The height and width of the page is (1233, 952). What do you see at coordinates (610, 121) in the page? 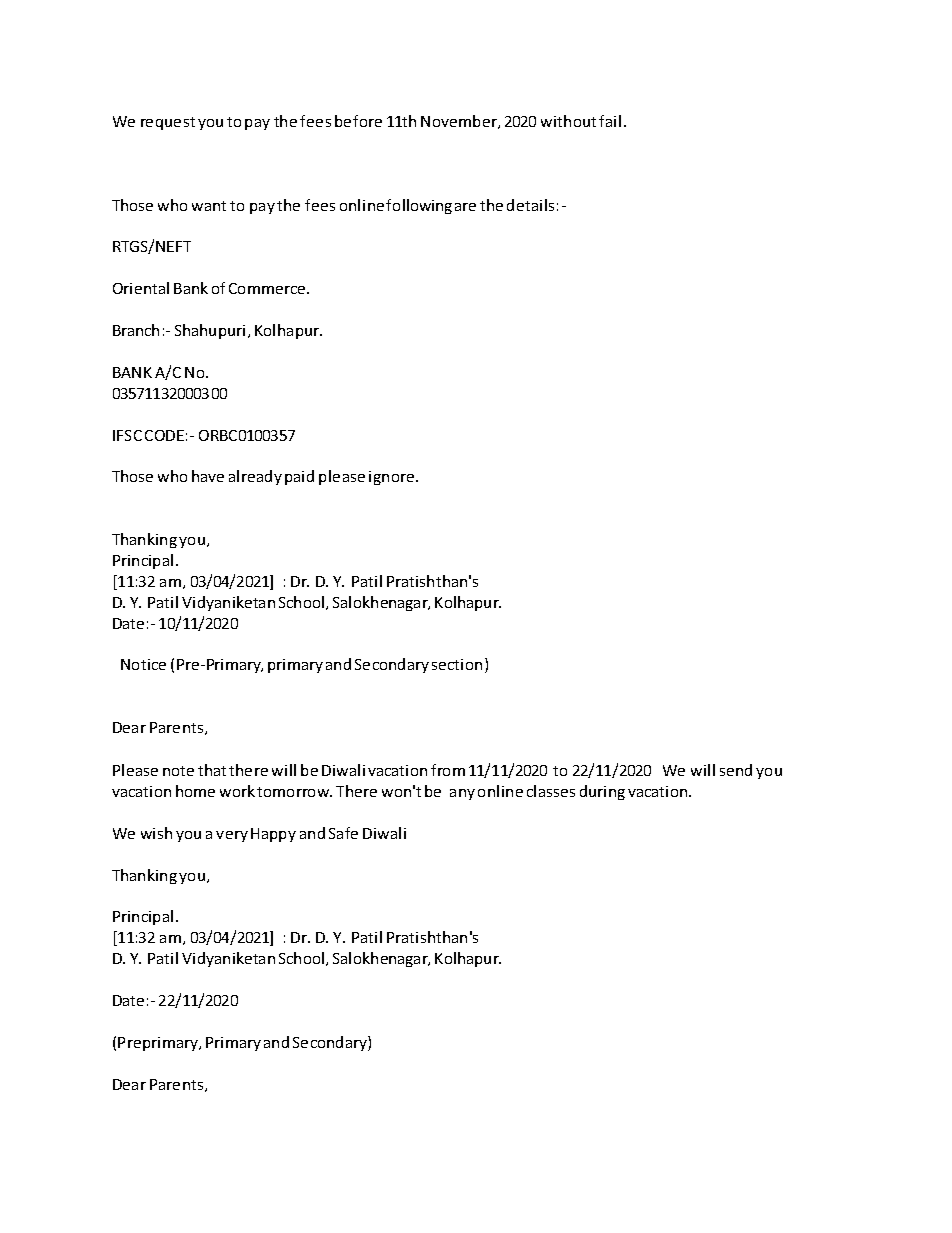
I see `fail` at bounding box center [610, 121].
